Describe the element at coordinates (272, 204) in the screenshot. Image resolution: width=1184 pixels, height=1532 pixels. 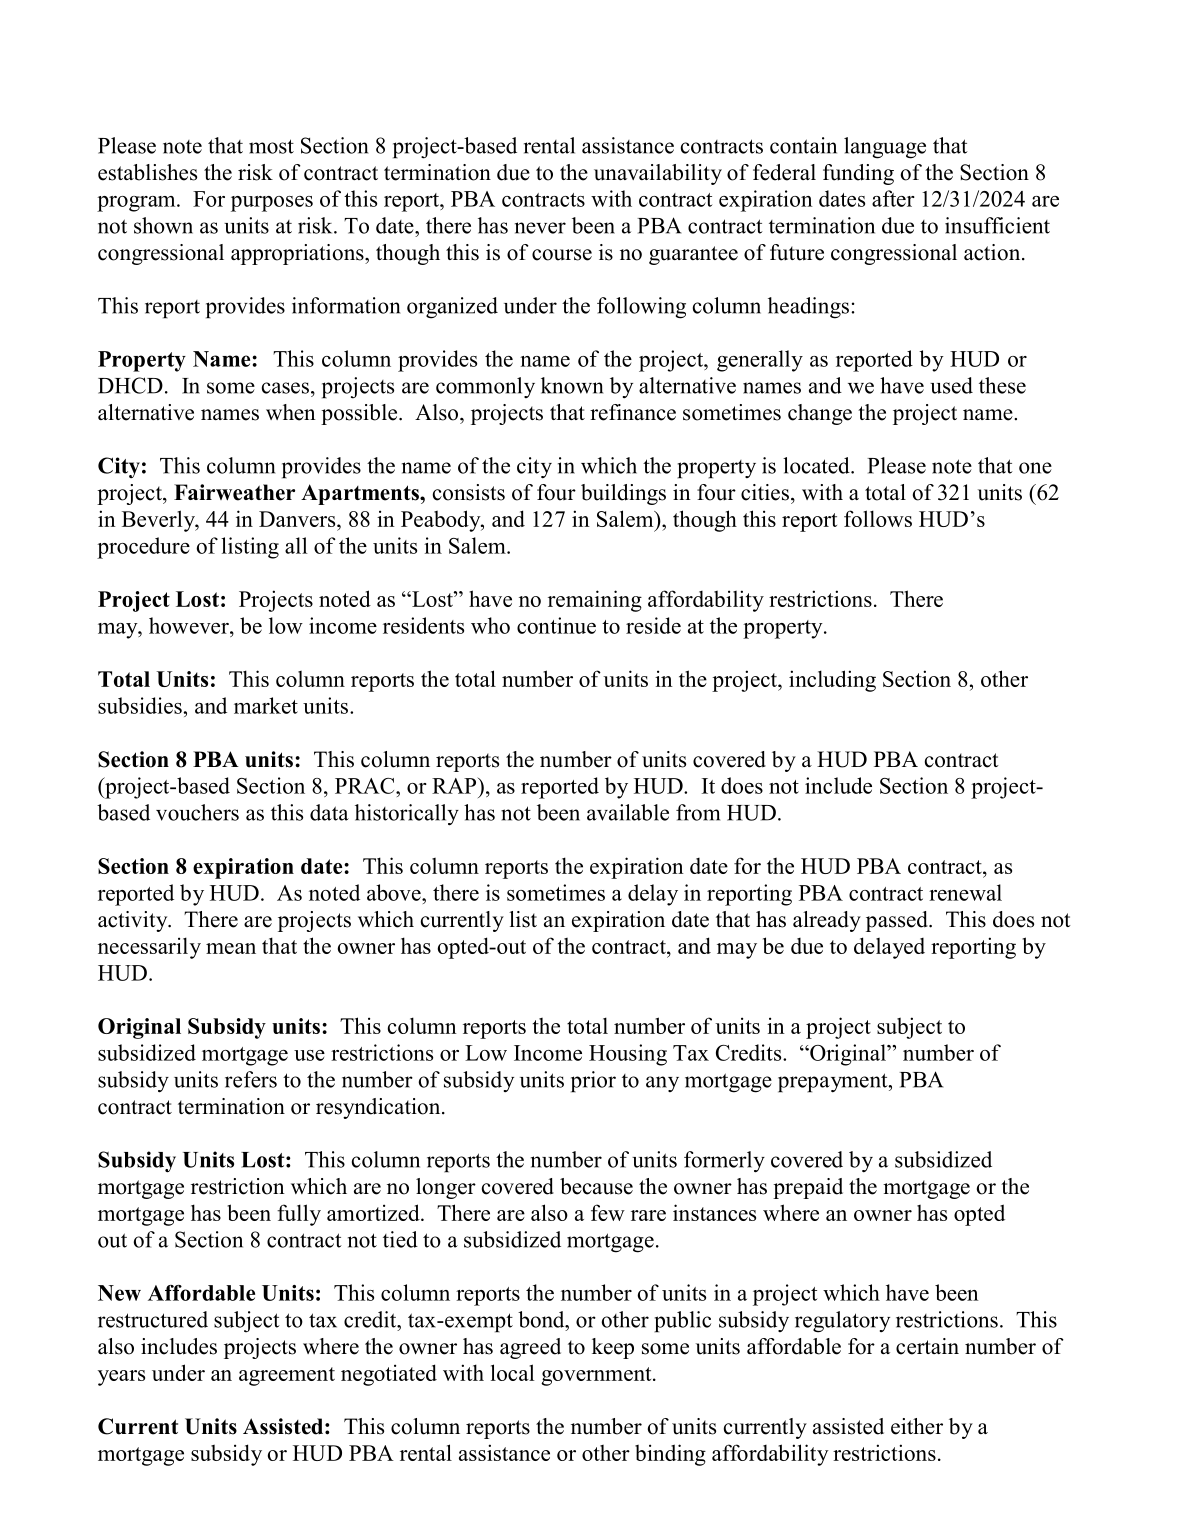
I see `purposes` at that location.
